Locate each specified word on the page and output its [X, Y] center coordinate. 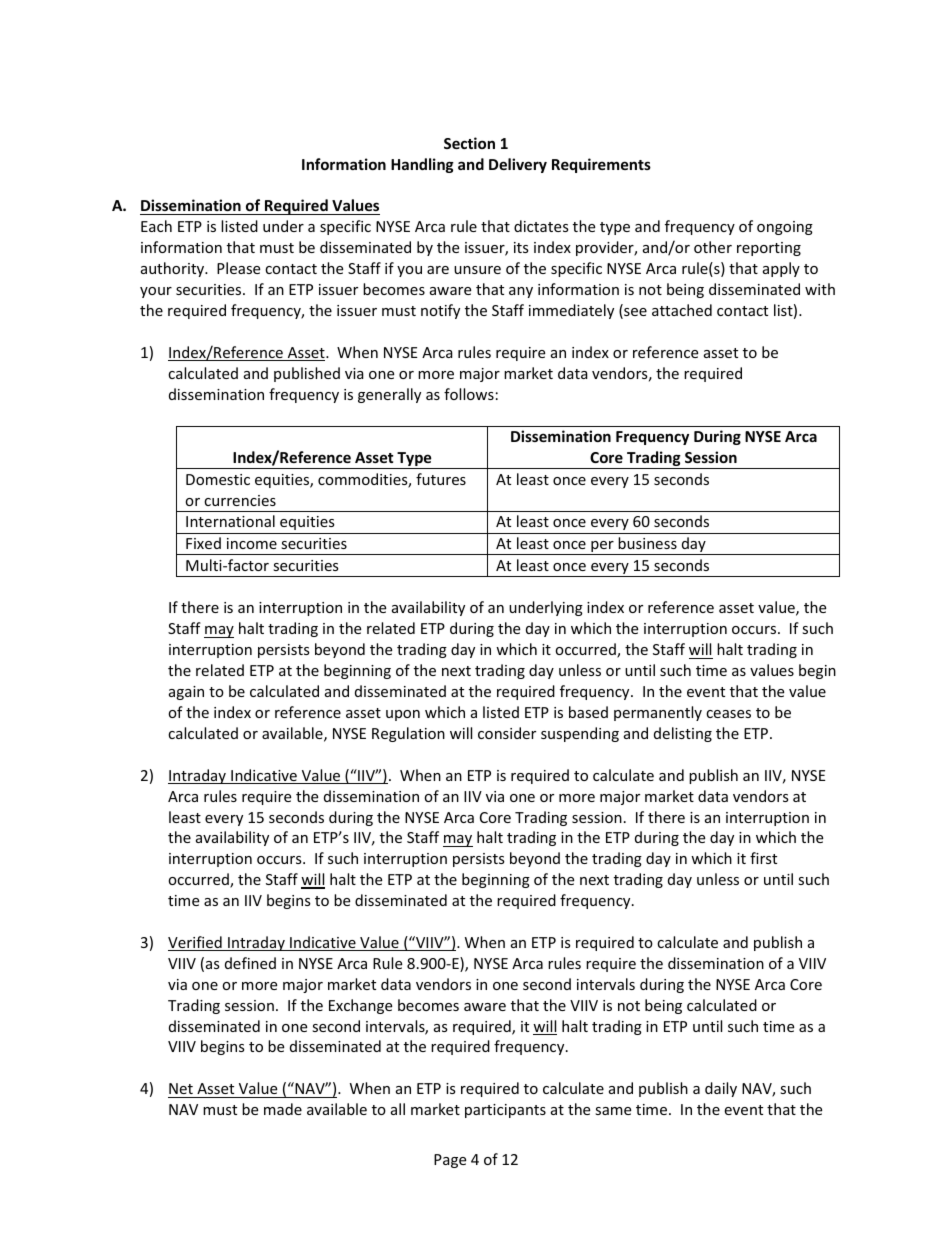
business [647, 543]
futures [441, 479]
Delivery [518, 165]
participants [505, 1111]
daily [721, 1089]
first [763, 858]
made [283, 1109]
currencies [240, 500]
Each [156, 226]
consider [507, 733]
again [186, 693]
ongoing [785, 228]
